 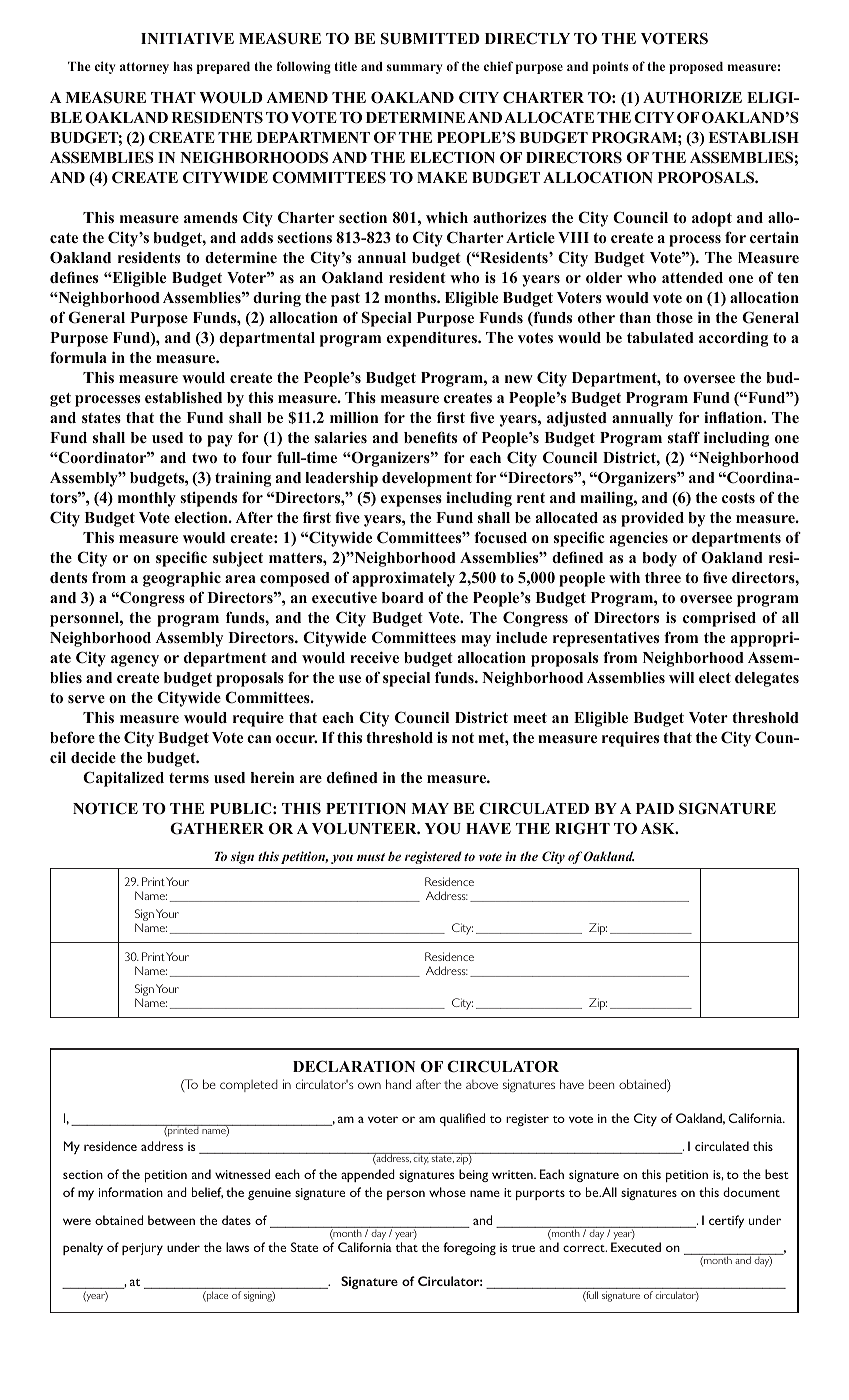 I want to click on agency, so click(x=135, y=661).
